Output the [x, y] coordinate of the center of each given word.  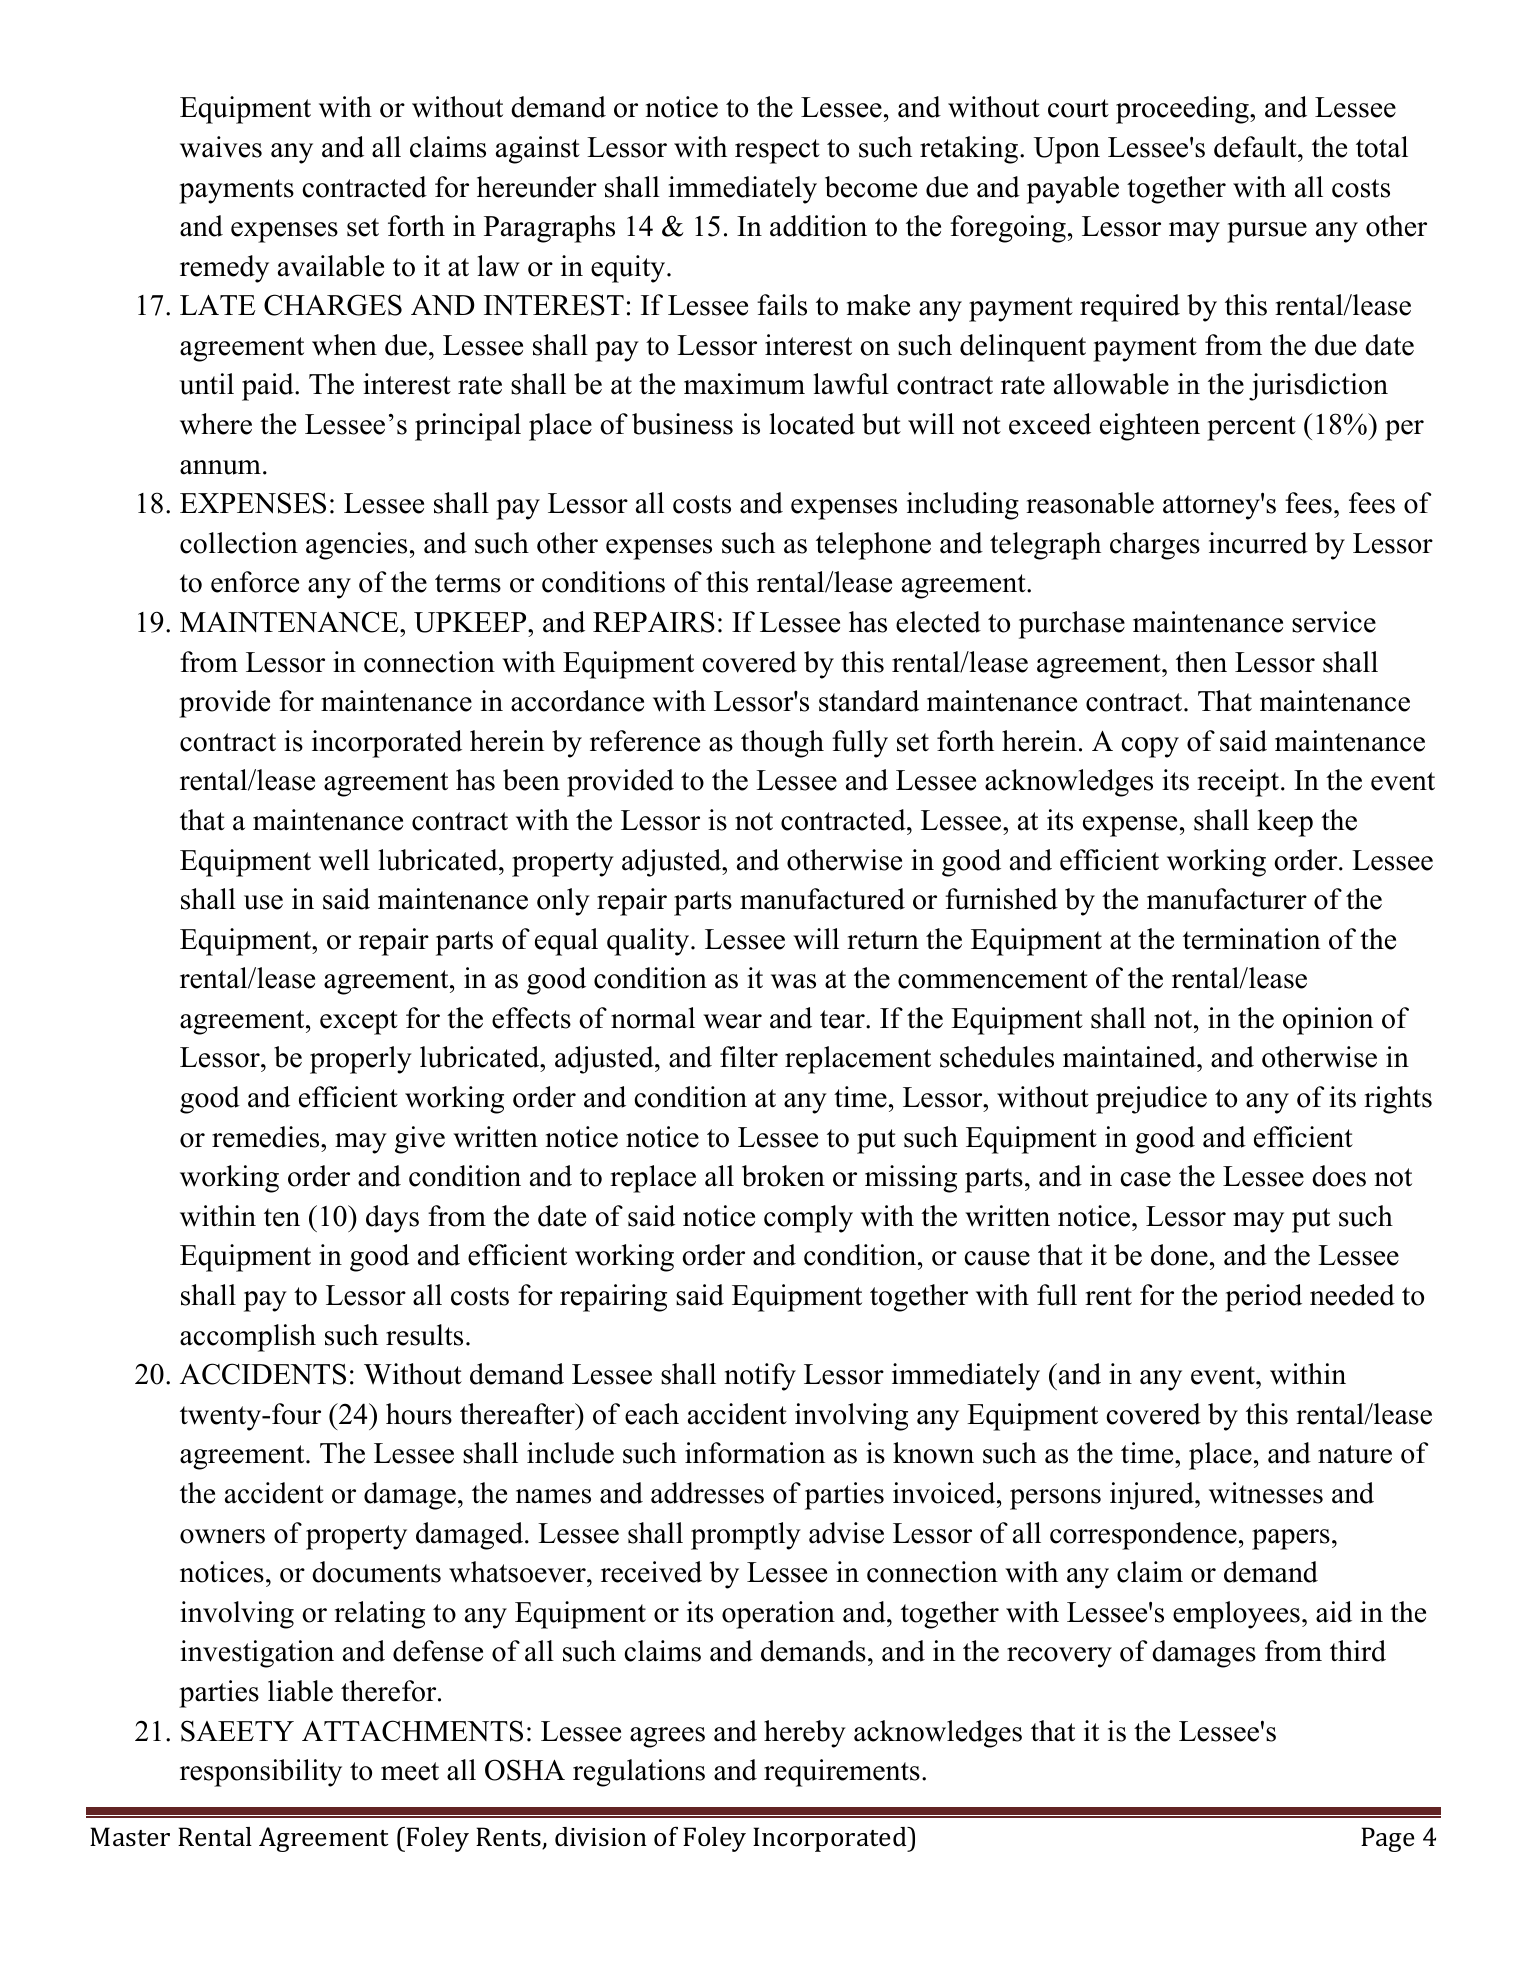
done [1179, 1255]
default [1256, 147]
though [782, 744]
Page [1387, 1839]
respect [777, 151]
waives [221, 147]
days [392, 1219]
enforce [255, 582]
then [1201, 662]
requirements [842, 1773]
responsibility [261, 1773]
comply [808, 1219]
